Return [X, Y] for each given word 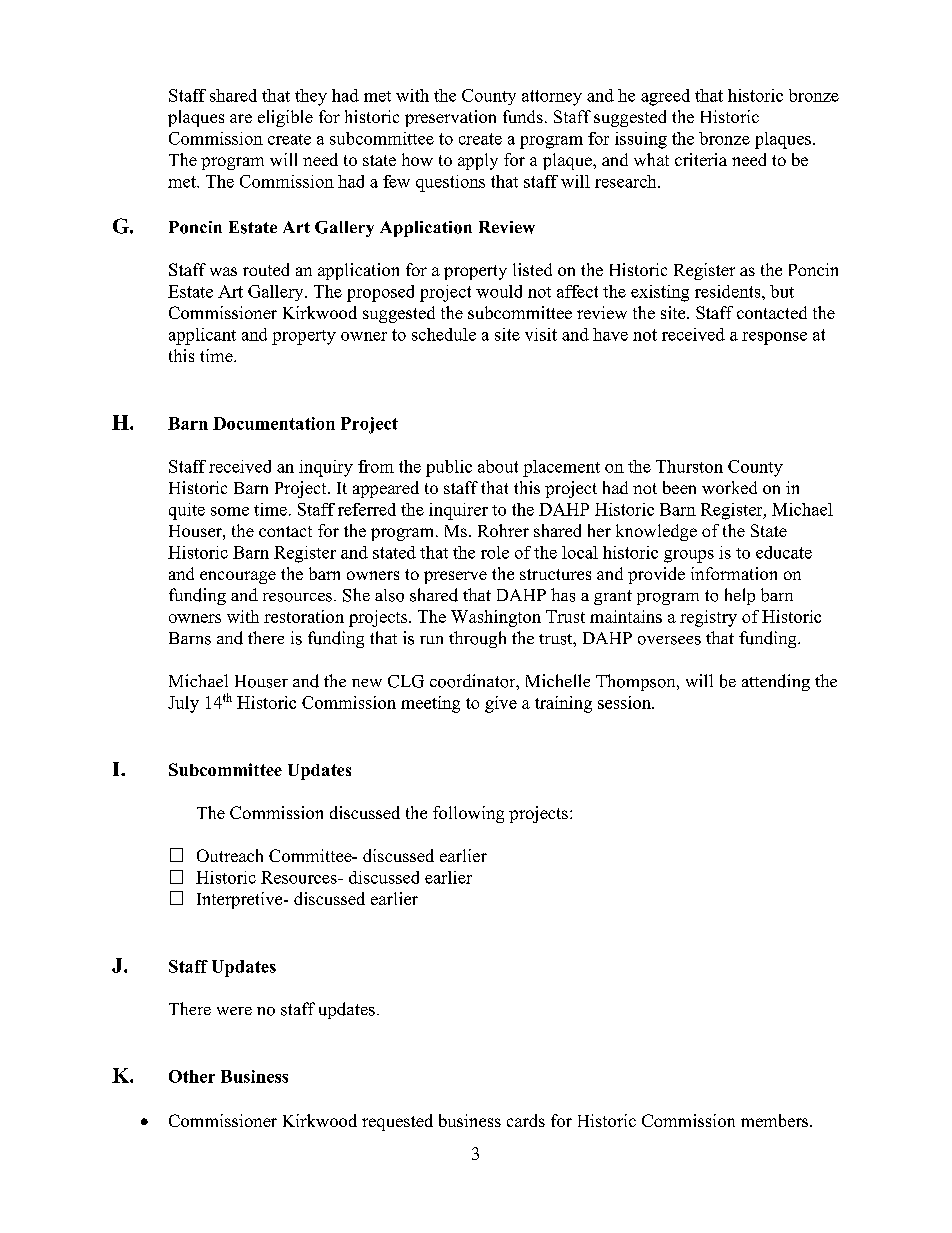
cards [526, 1120]
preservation [450, 118]
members [776, 1120]
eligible [285, 118]
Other [192, 1076]
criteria [701, 159]
